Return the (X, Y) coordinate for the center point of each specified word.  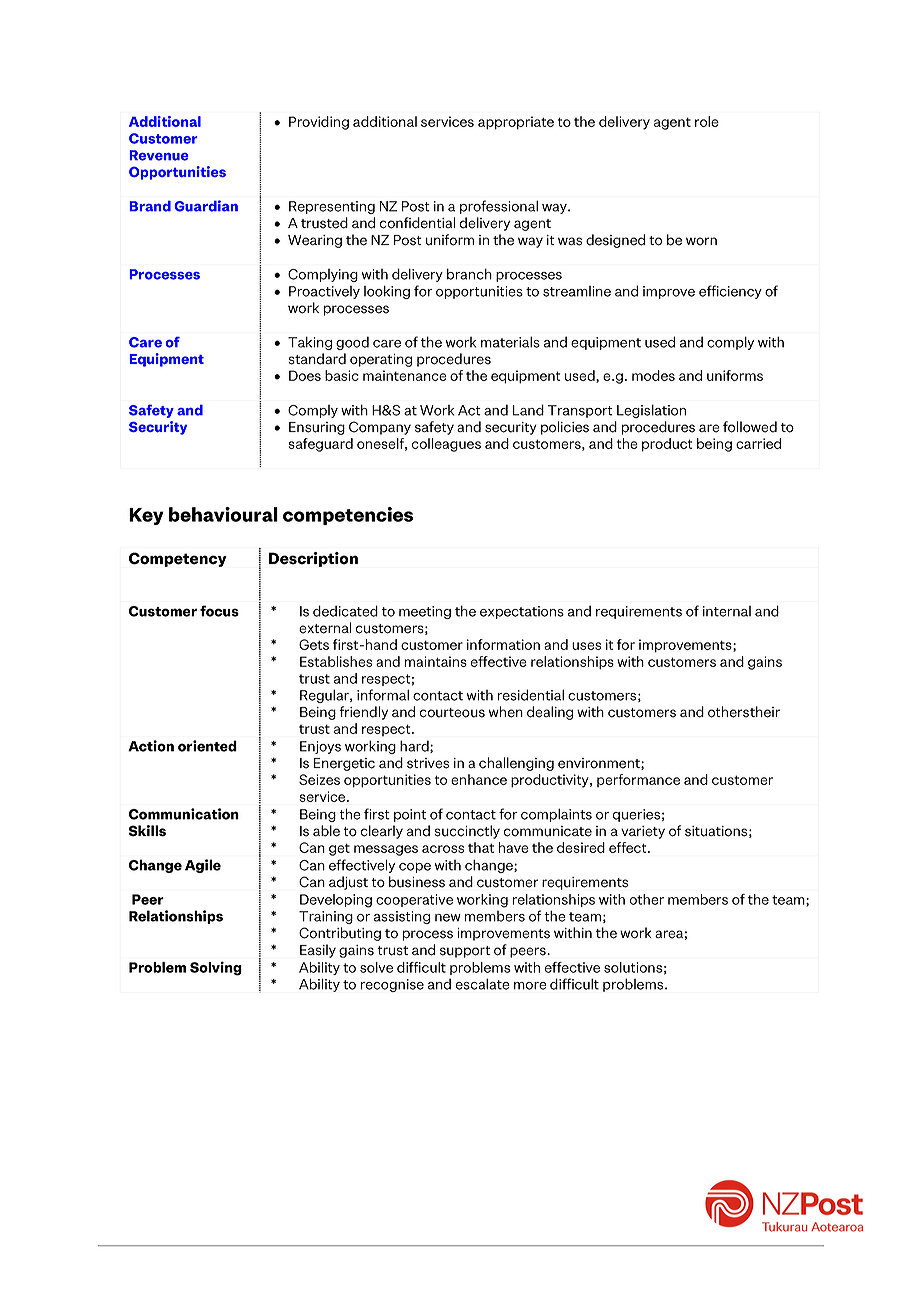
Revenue (159, 155)
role (707, 121)
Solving (216, 968)
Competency (178, 559)
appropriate (516, 123)
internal (727, 611)
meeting (425, 612)
